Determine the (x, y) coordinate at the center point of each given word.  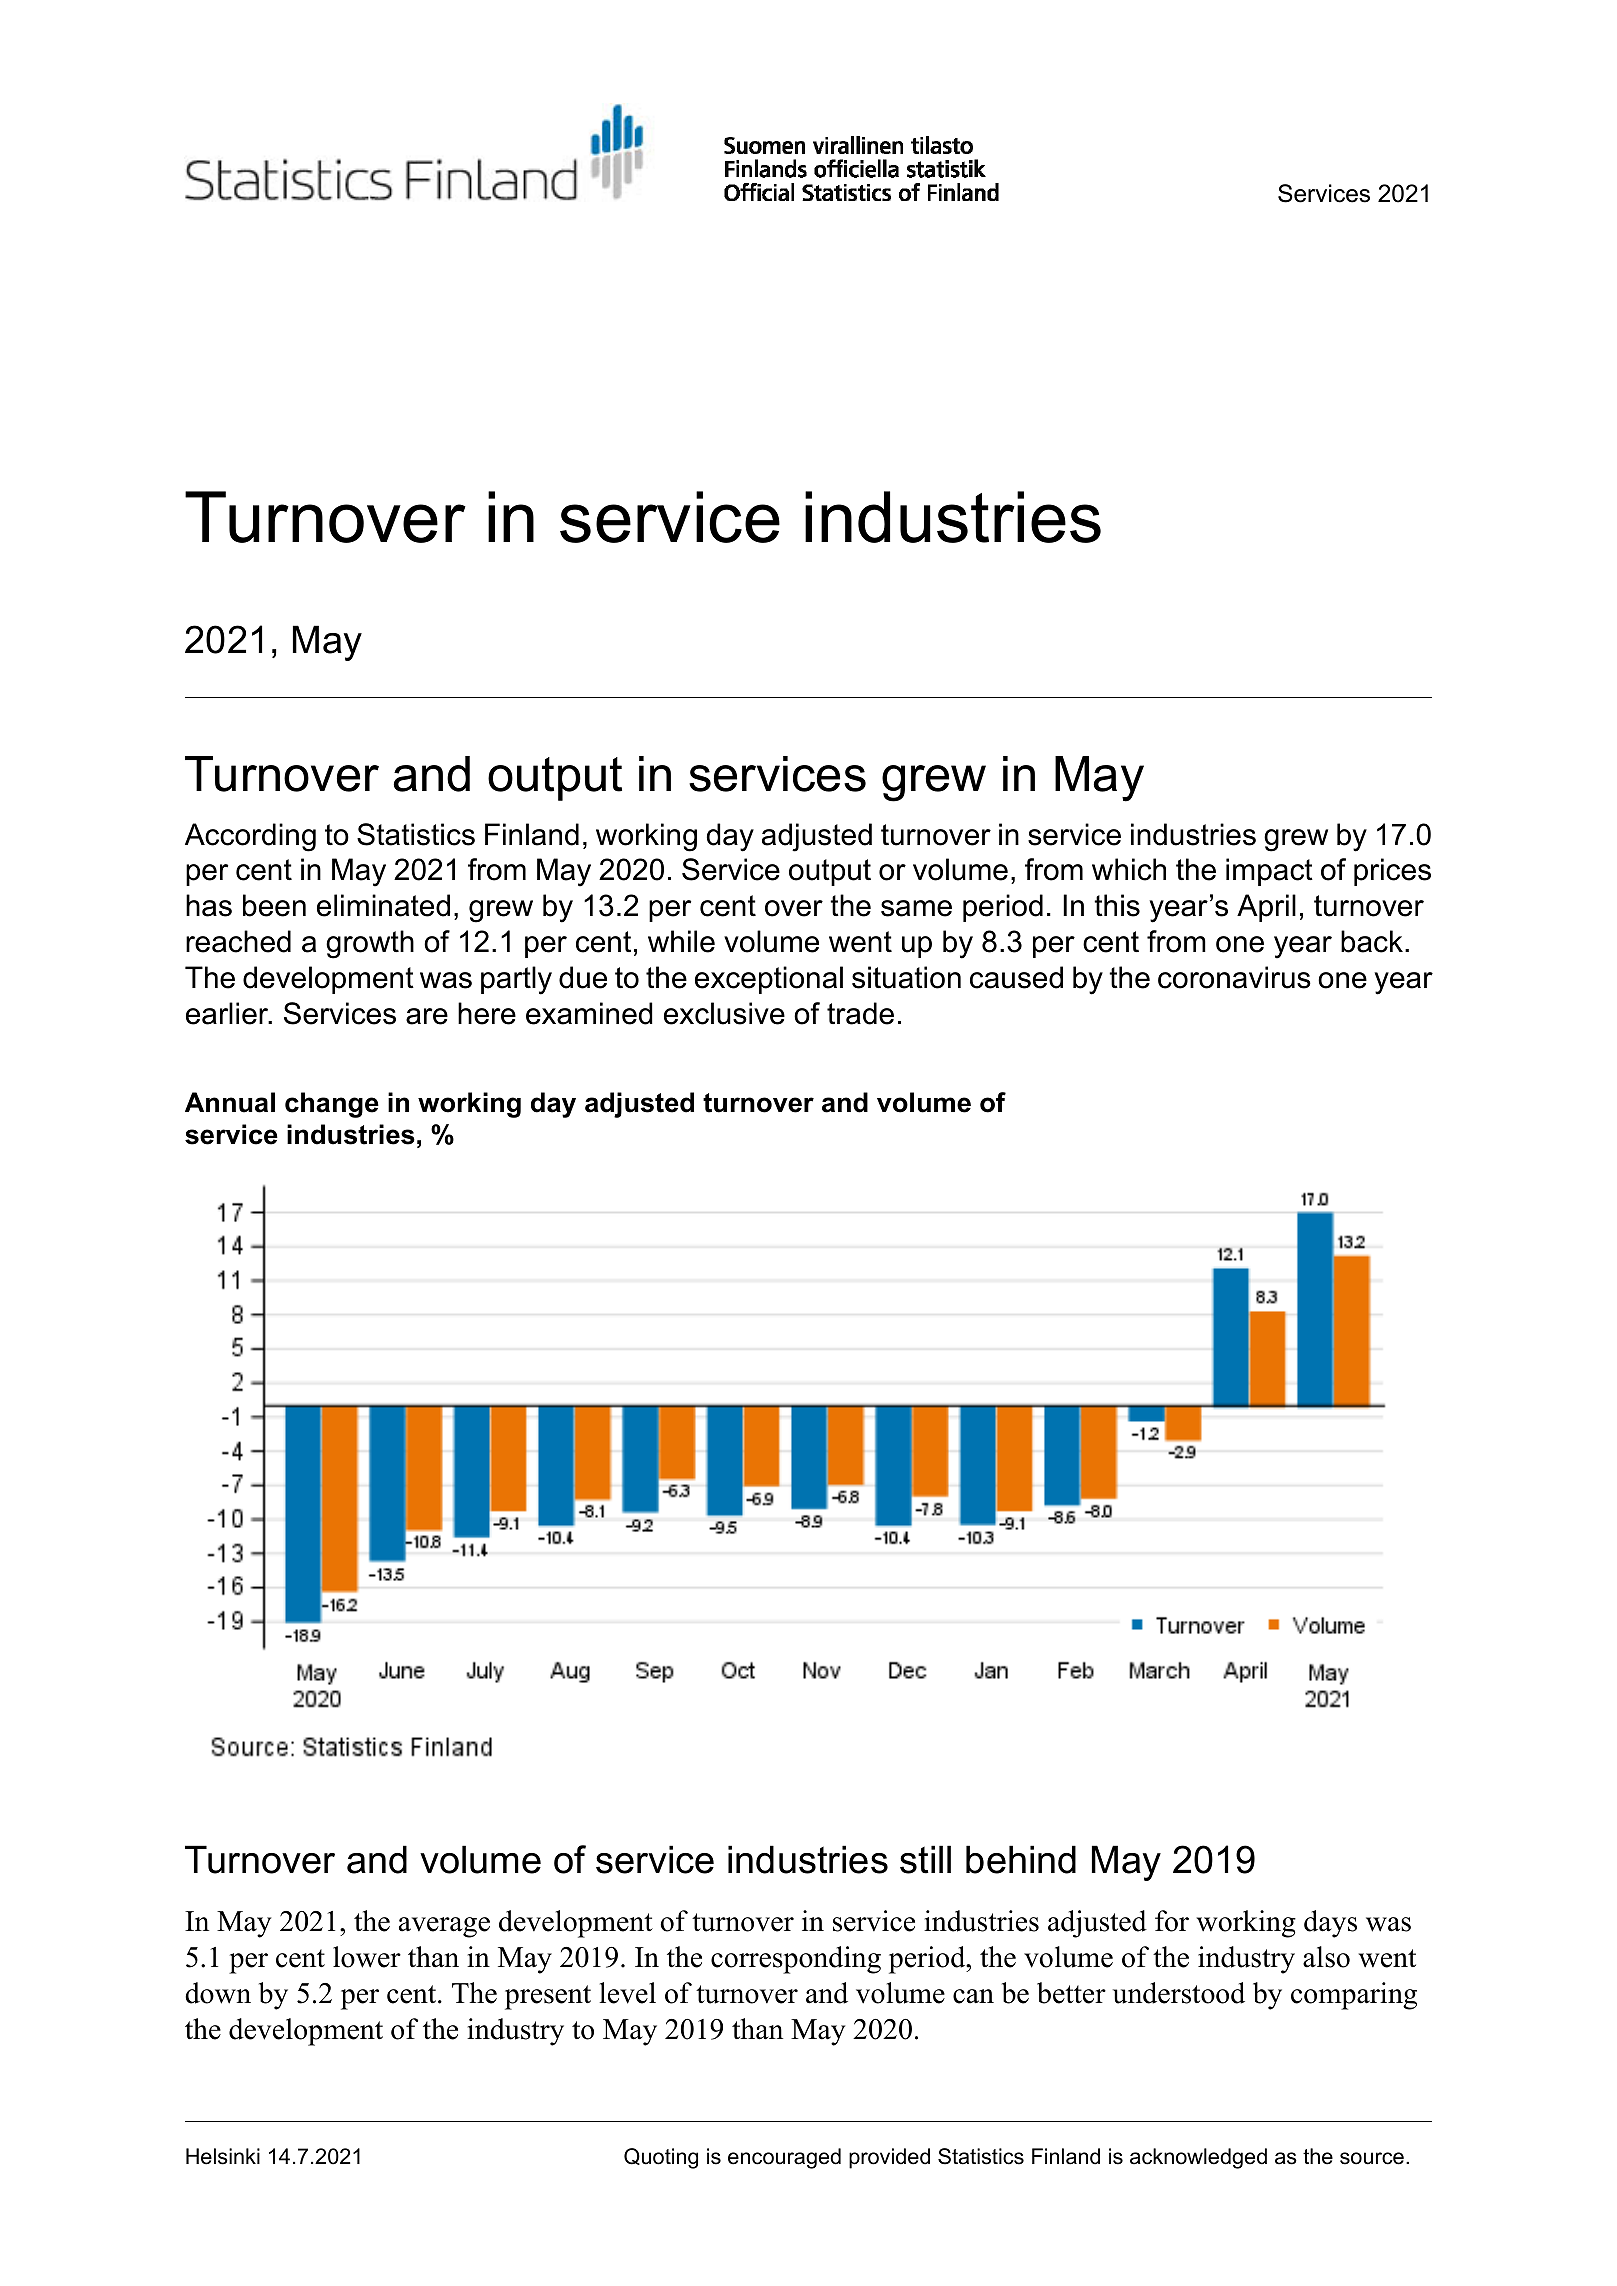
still (925, 1859)
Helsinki (223, 2156)
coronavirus (1234, 977)
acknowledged (1198, 2158)
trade (860, 1013)
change (332, 1105)
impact (1269, 872)
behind (1021, 1859)
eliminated (383, 905)
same (916, 908)
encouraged (784, 2158)
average (444, 1927)
